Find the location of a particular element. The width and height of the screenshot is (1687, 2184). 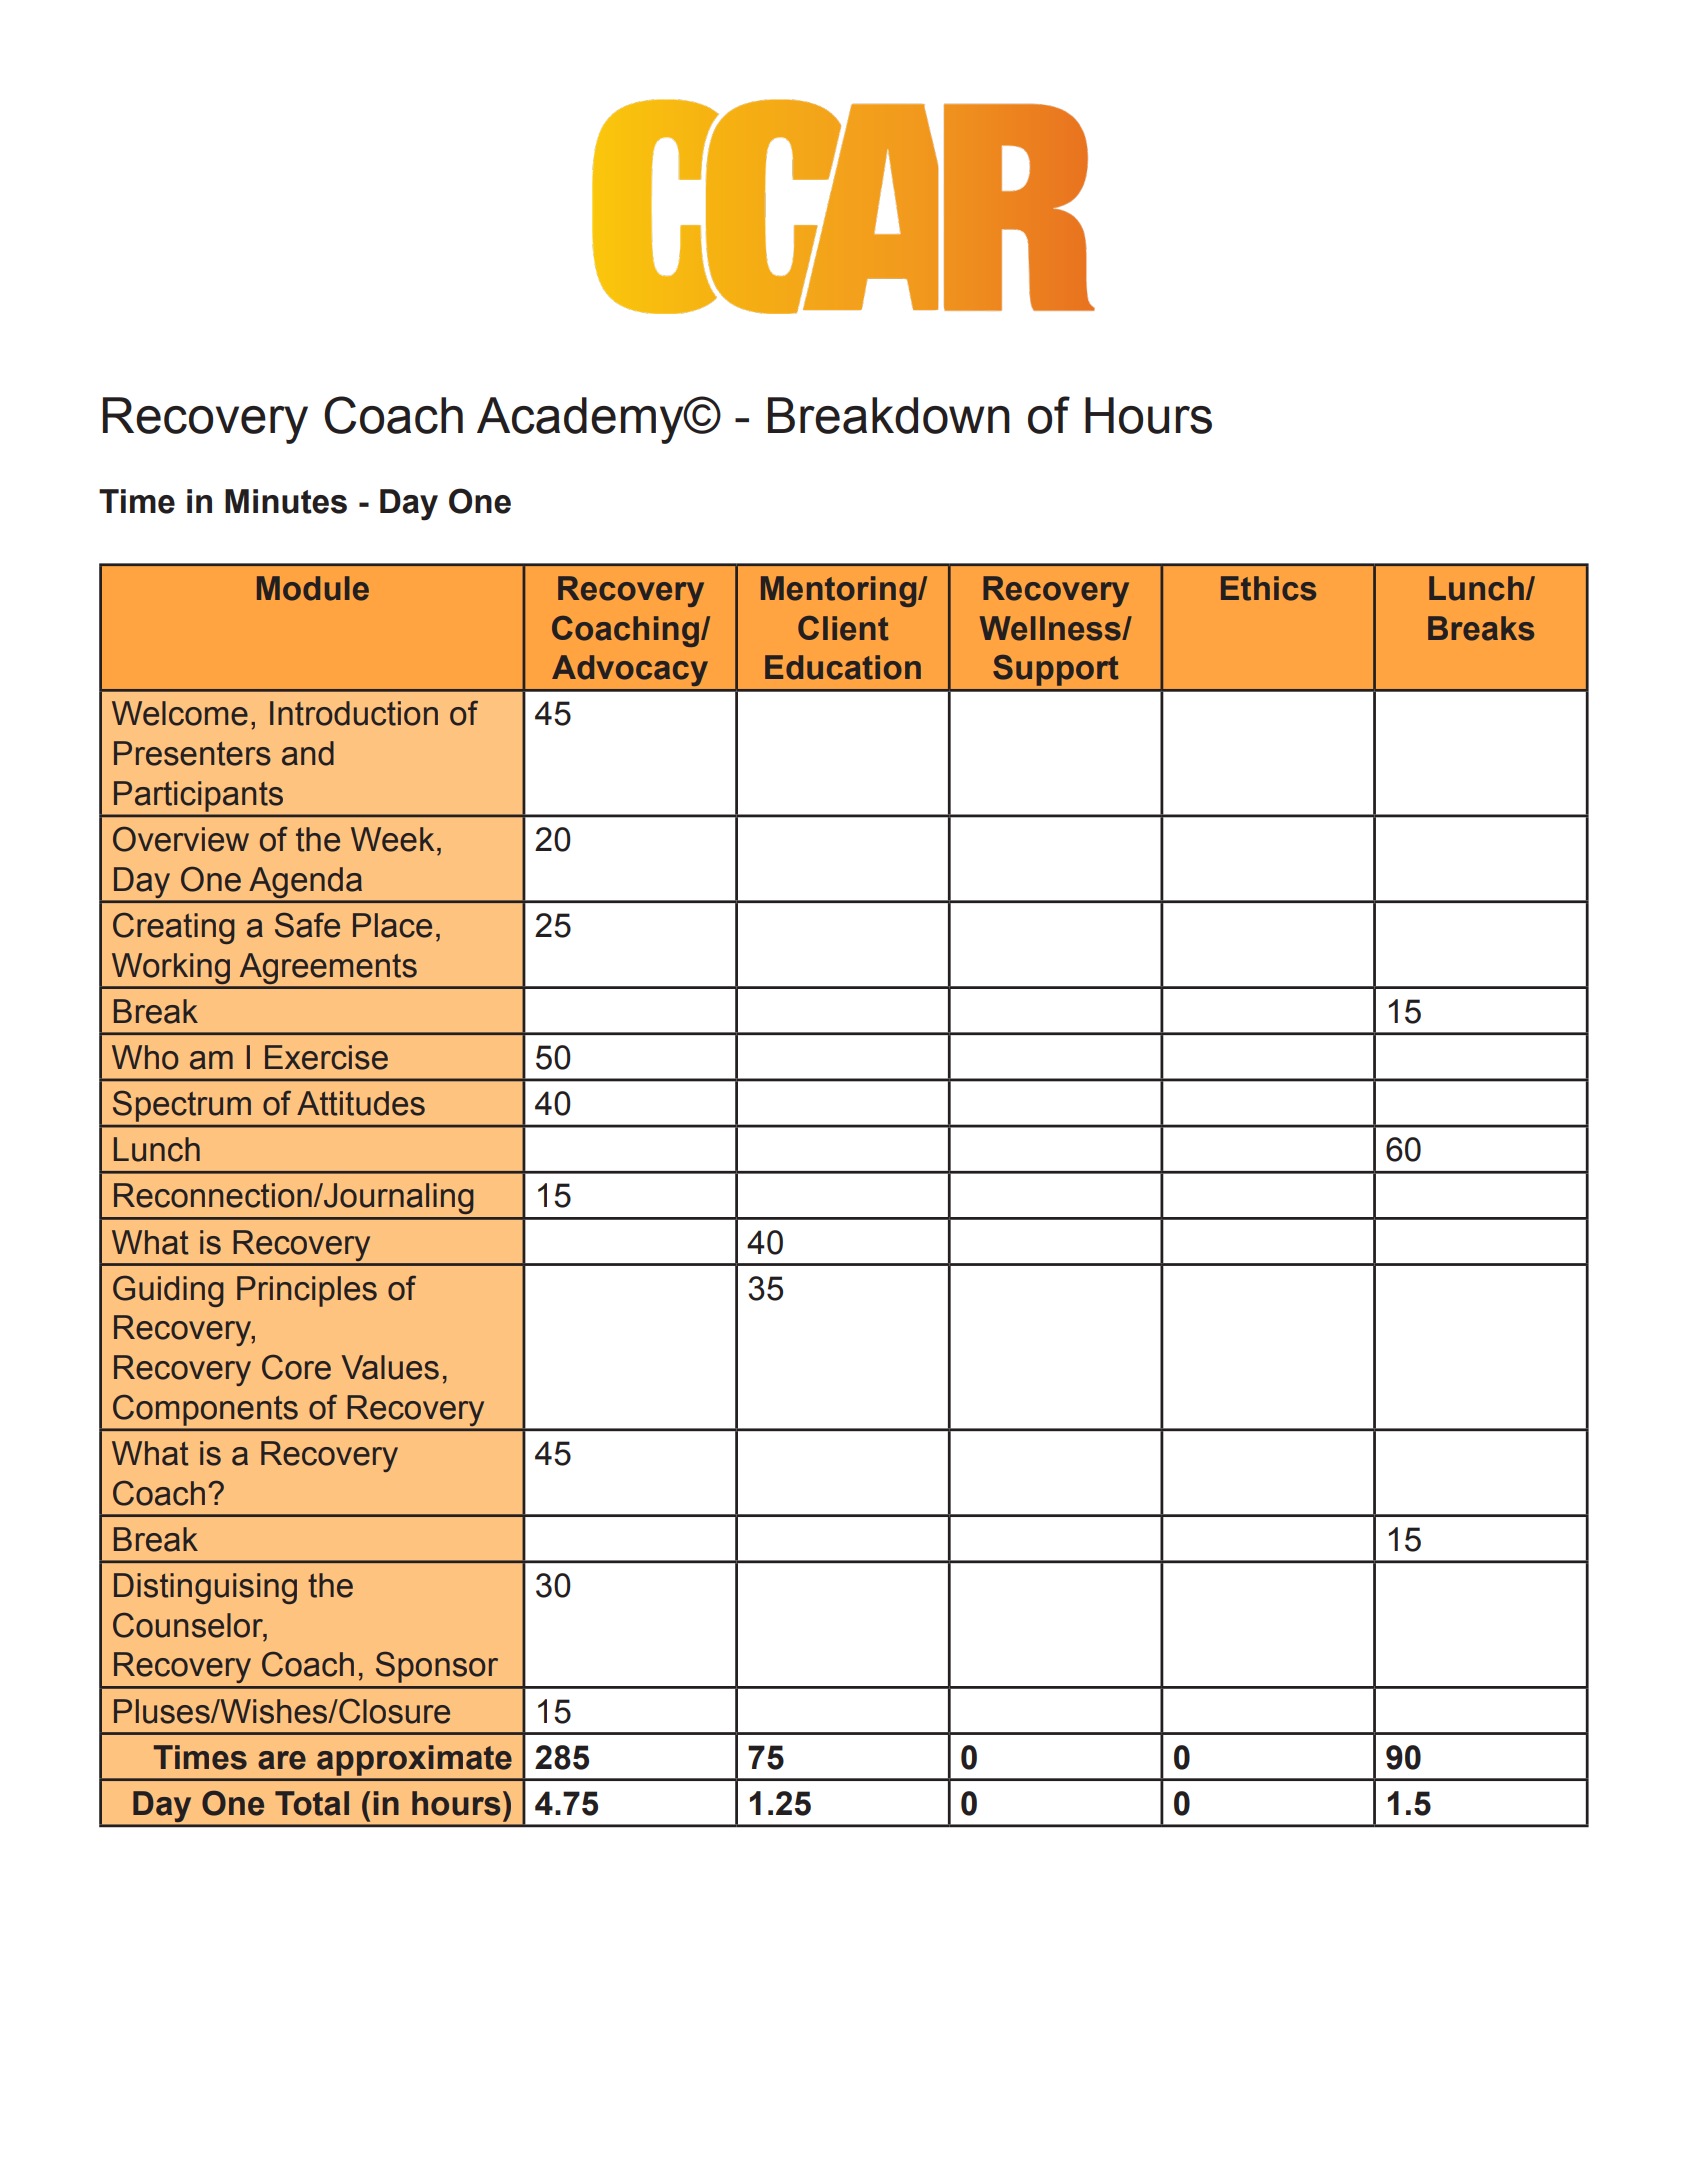

Total is located at coordinates (312, 1803).
